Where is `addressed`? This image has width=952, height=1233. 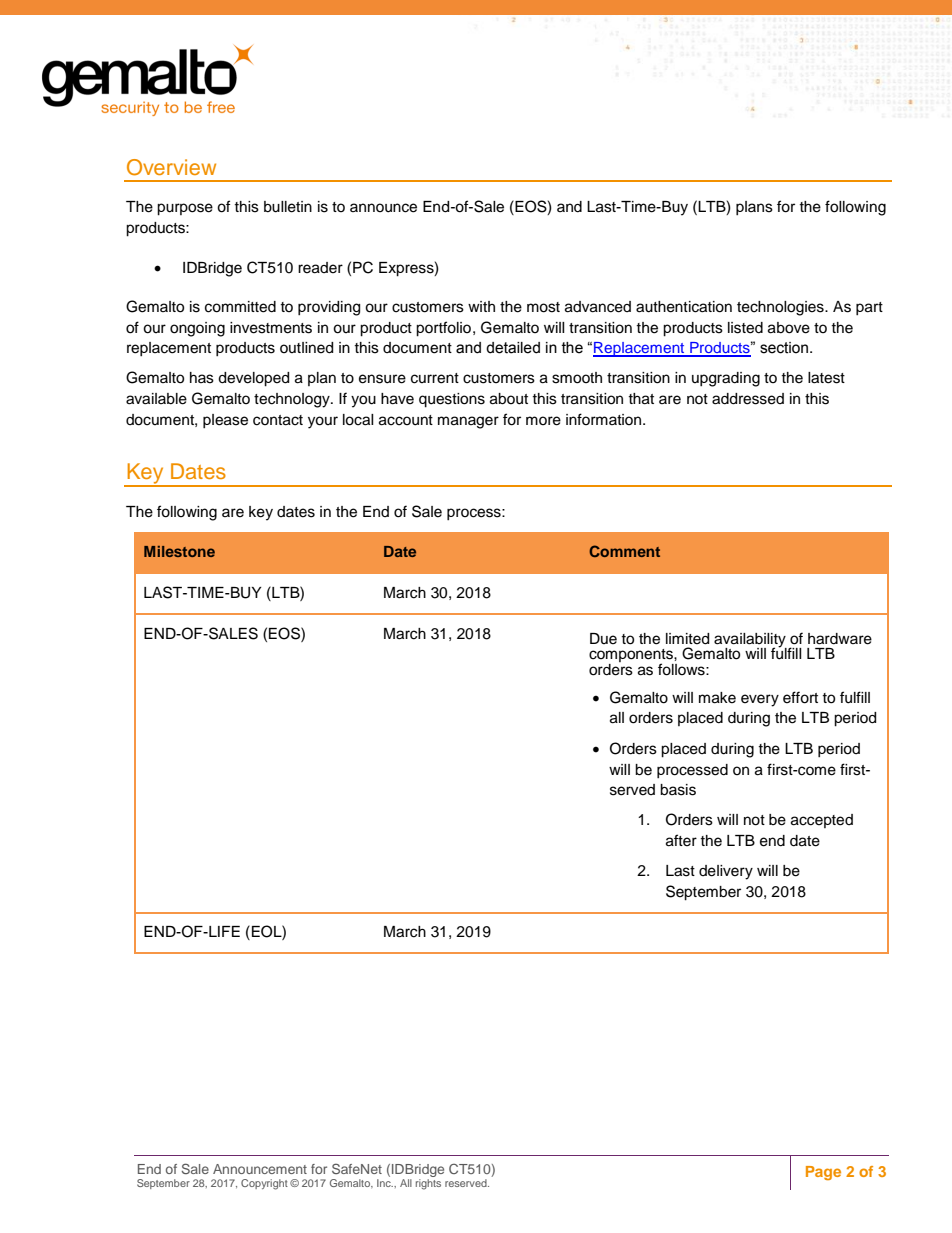 addressed is located at coordinates (748, 399).
